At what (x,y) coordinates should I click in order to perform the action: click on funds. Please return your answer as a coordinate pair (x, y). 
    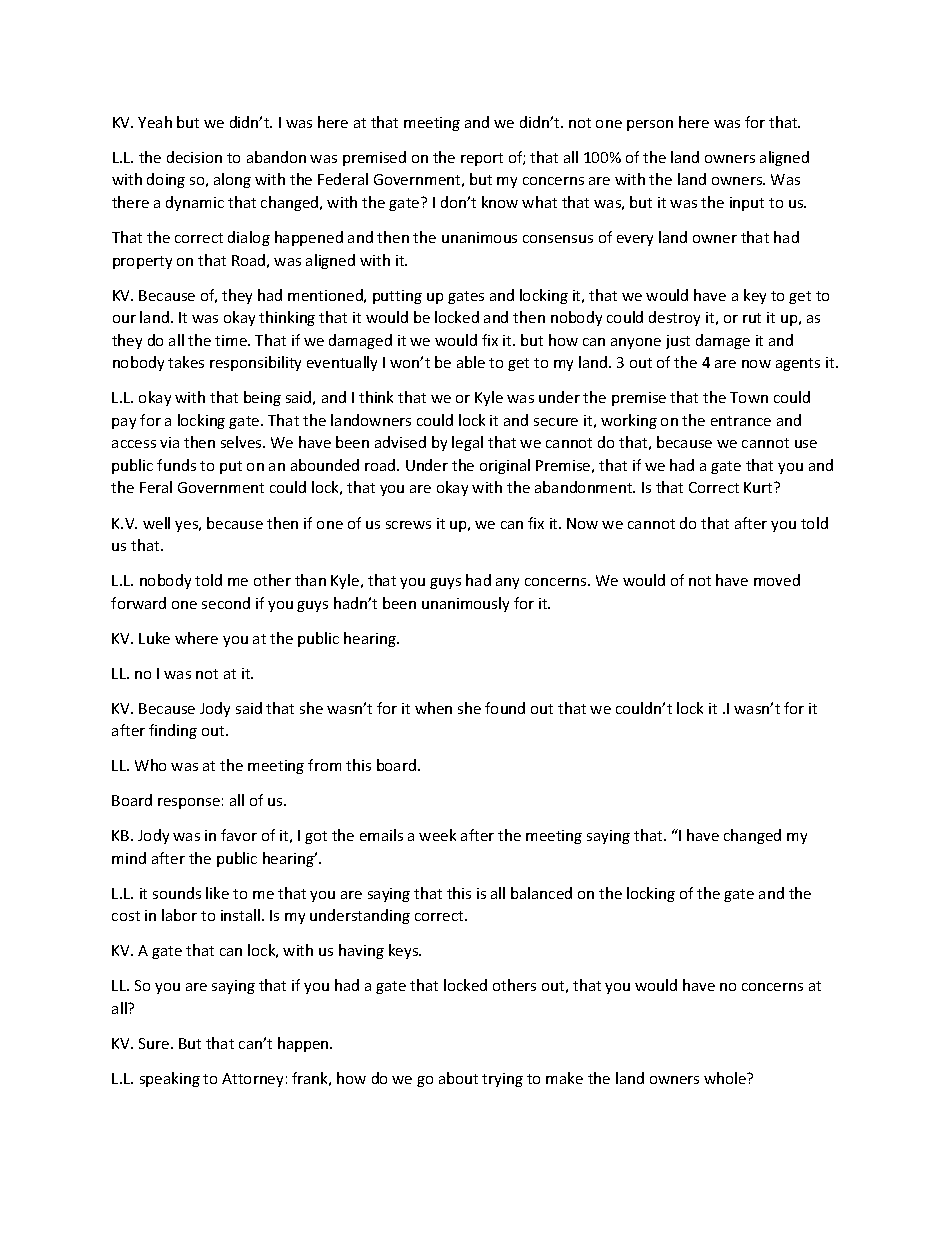
    Looking at the image, I should click on (176, 465).
